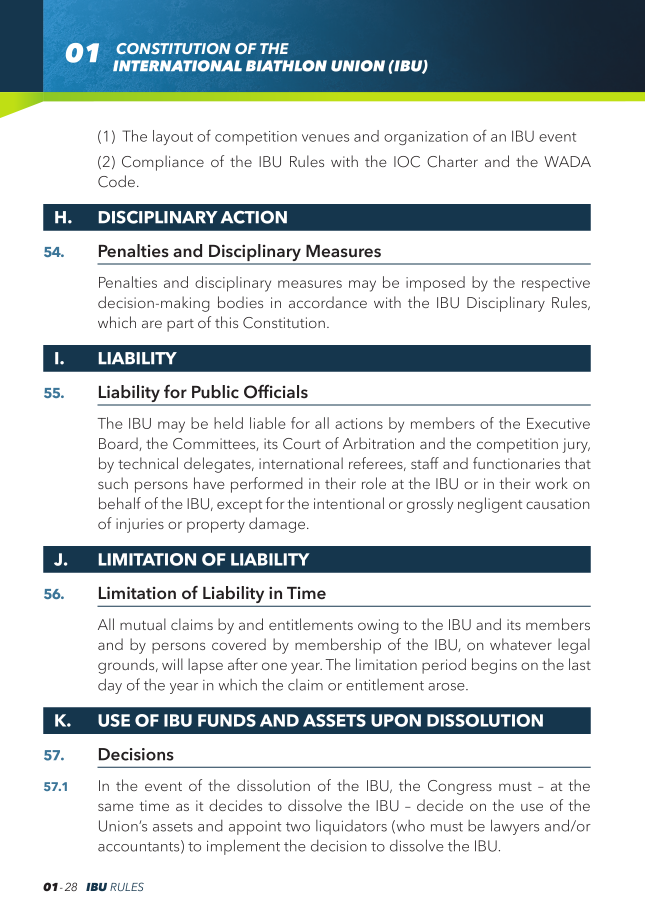 Image resolution: width=645 pixels, height=921 pixels. What do you see at coordinates (163, 163) in the screenshot?
I see `Compliance` at bounding box center [163, 163].
